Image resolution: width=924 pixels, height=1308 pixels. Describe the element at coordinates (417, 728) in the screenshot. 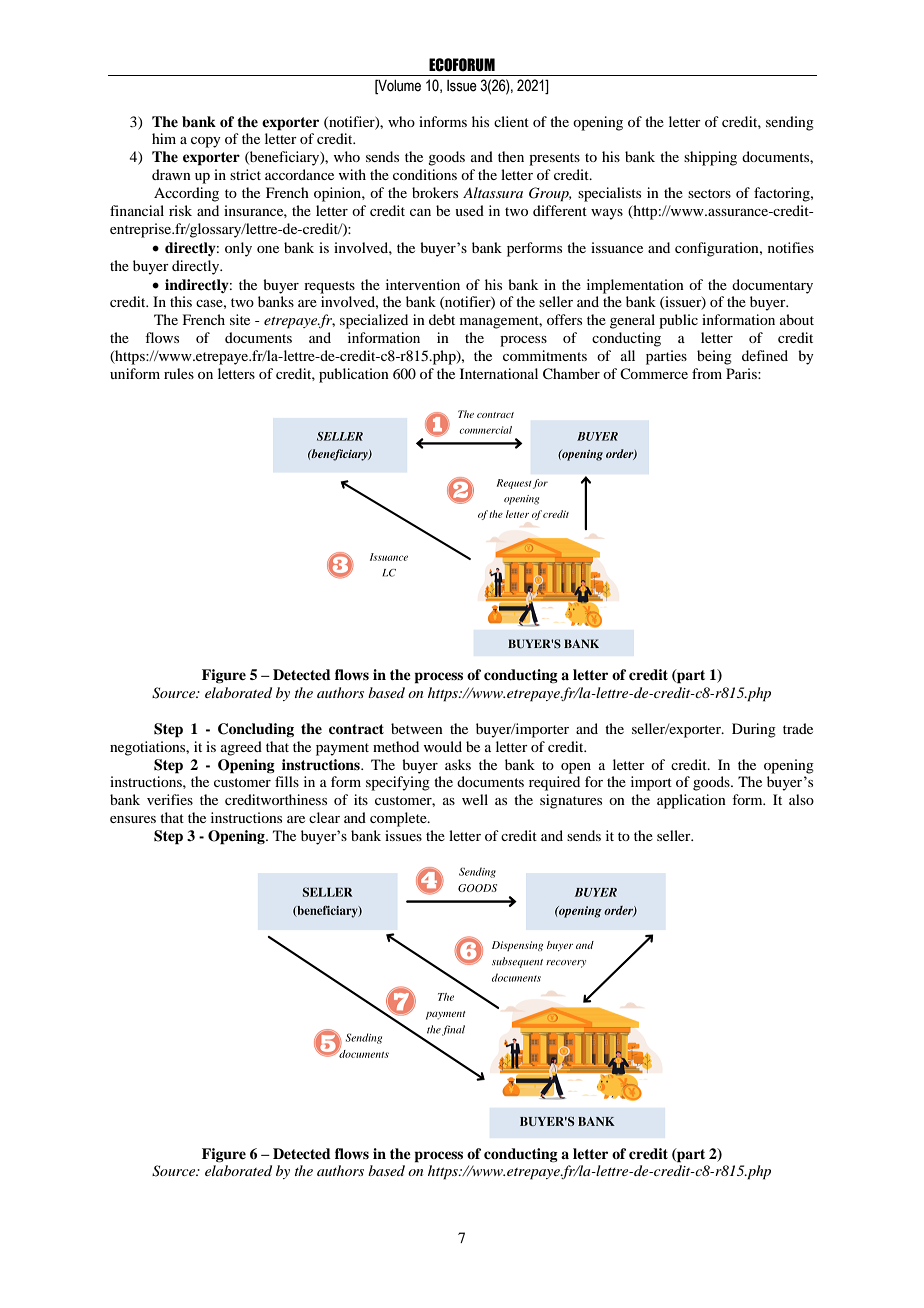

I see `between` at that location.
